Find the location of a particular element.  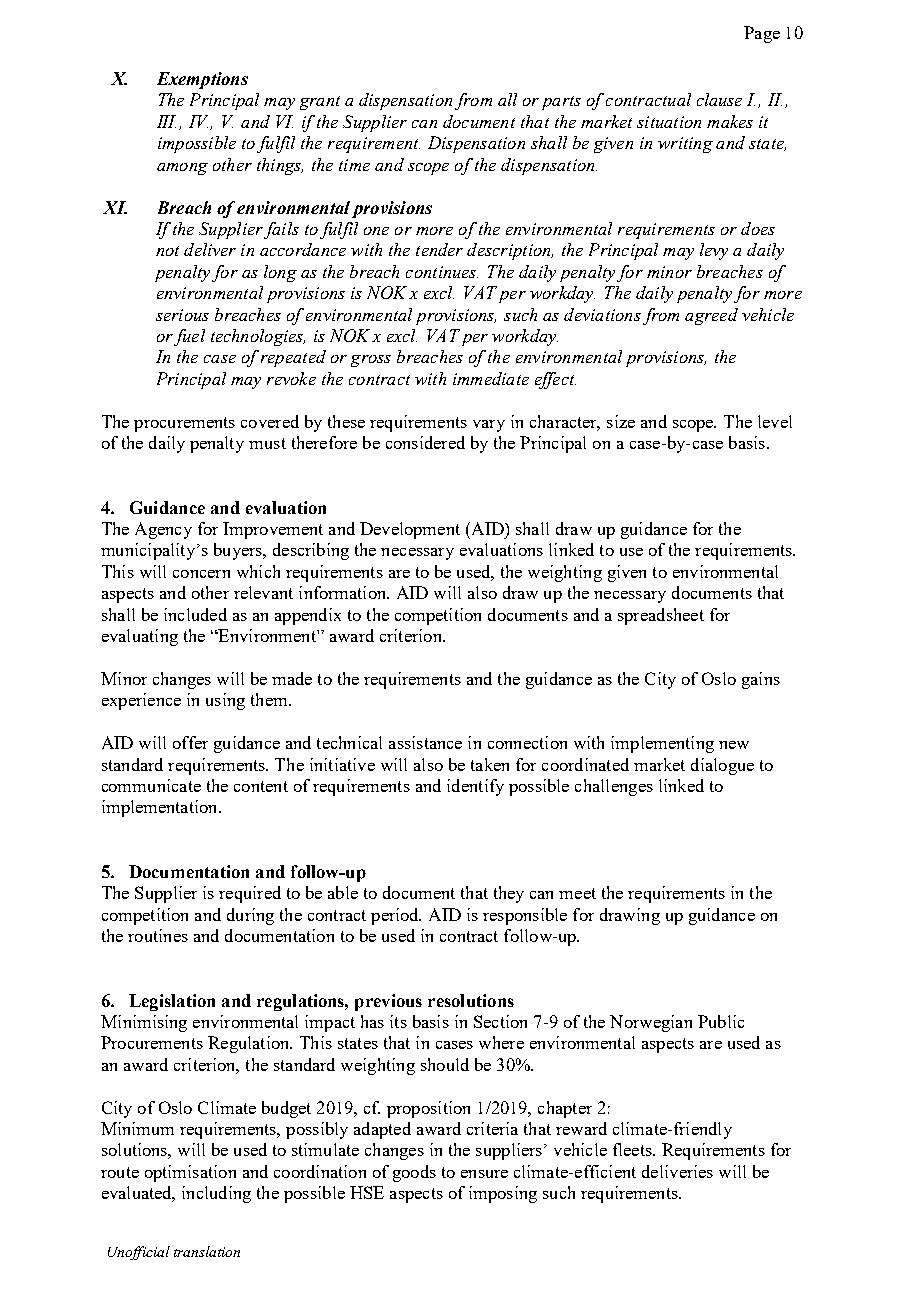

including is located at coordinates (216, 1194).
